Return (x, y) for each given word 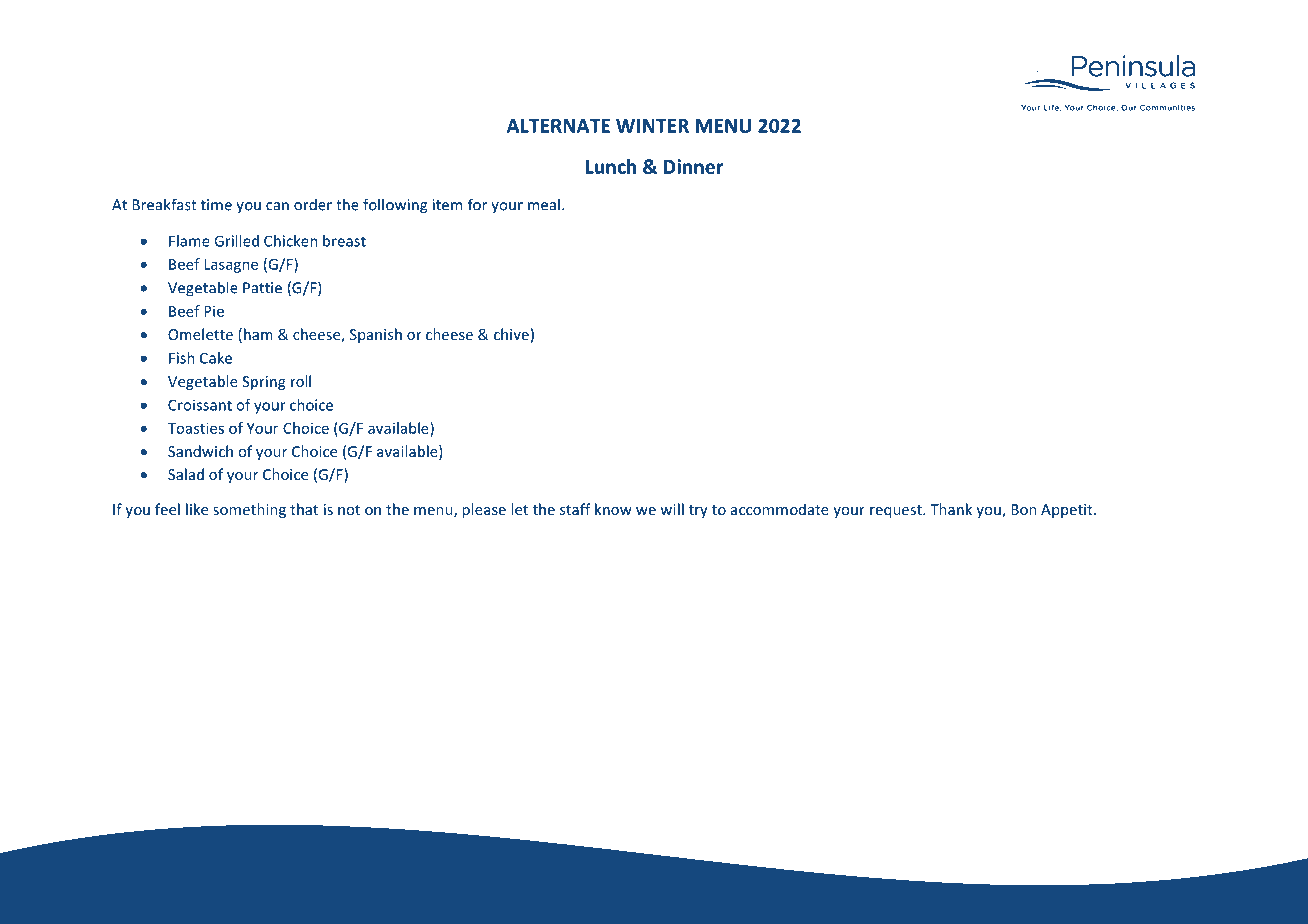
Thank (951, 509)
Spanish (376, 335)
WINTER (652, 126)
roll (301, 381)
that (304, 509)
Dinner (693, 166)
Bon (1024, 509)
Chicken (291, 241)
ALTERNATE (558, 126)
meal (544, 204)
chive (511, 334)
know (613, 509)
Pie (214, 311)
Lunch (611, 166)
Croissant (200, 405)
